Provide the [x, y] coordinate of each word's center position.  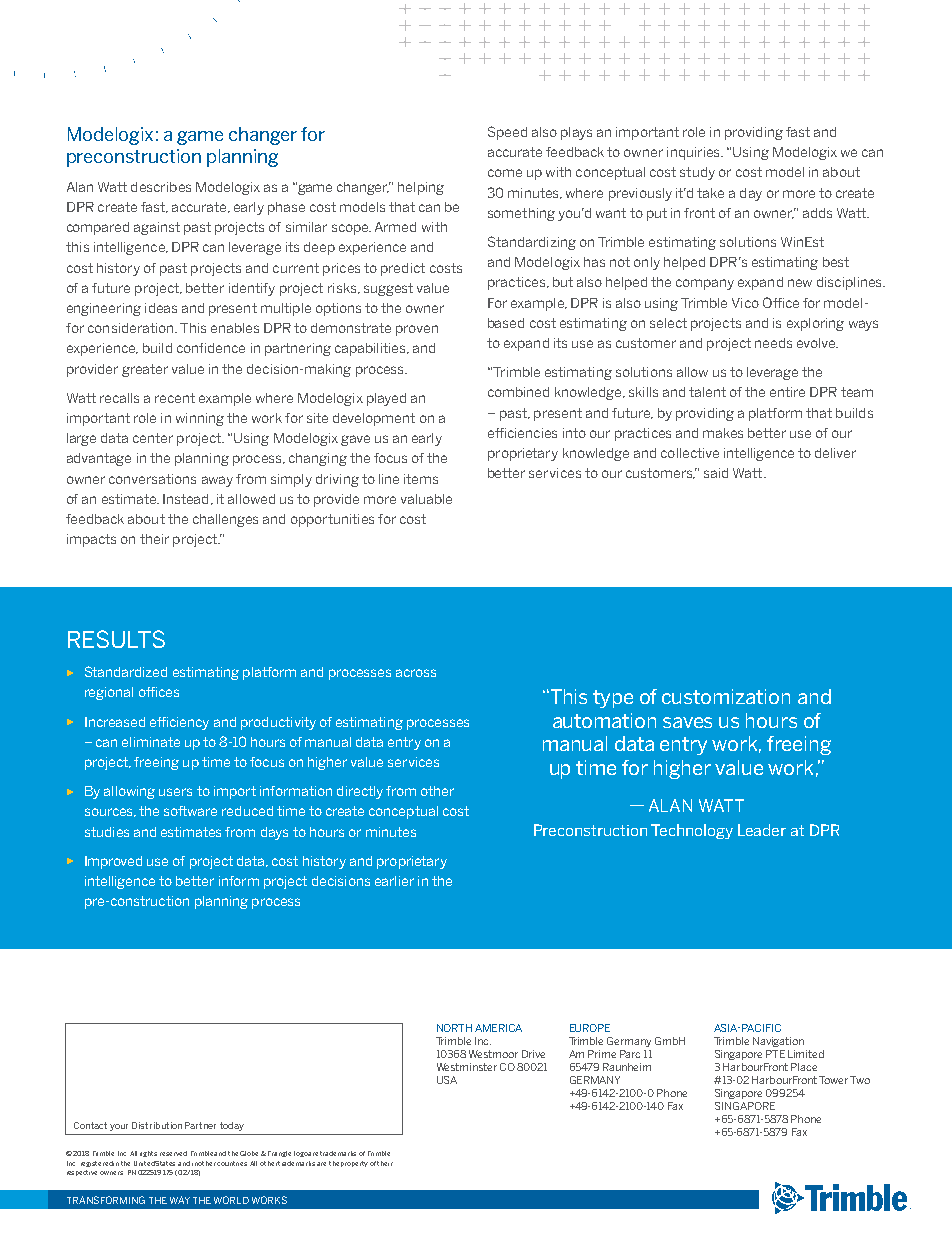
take [710, 193]
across [416, 673]
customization [726, 696]
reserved [173, 1153]
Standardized [126, 671]
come [505, 173]
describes [161, 187]
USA [447, 1080]
